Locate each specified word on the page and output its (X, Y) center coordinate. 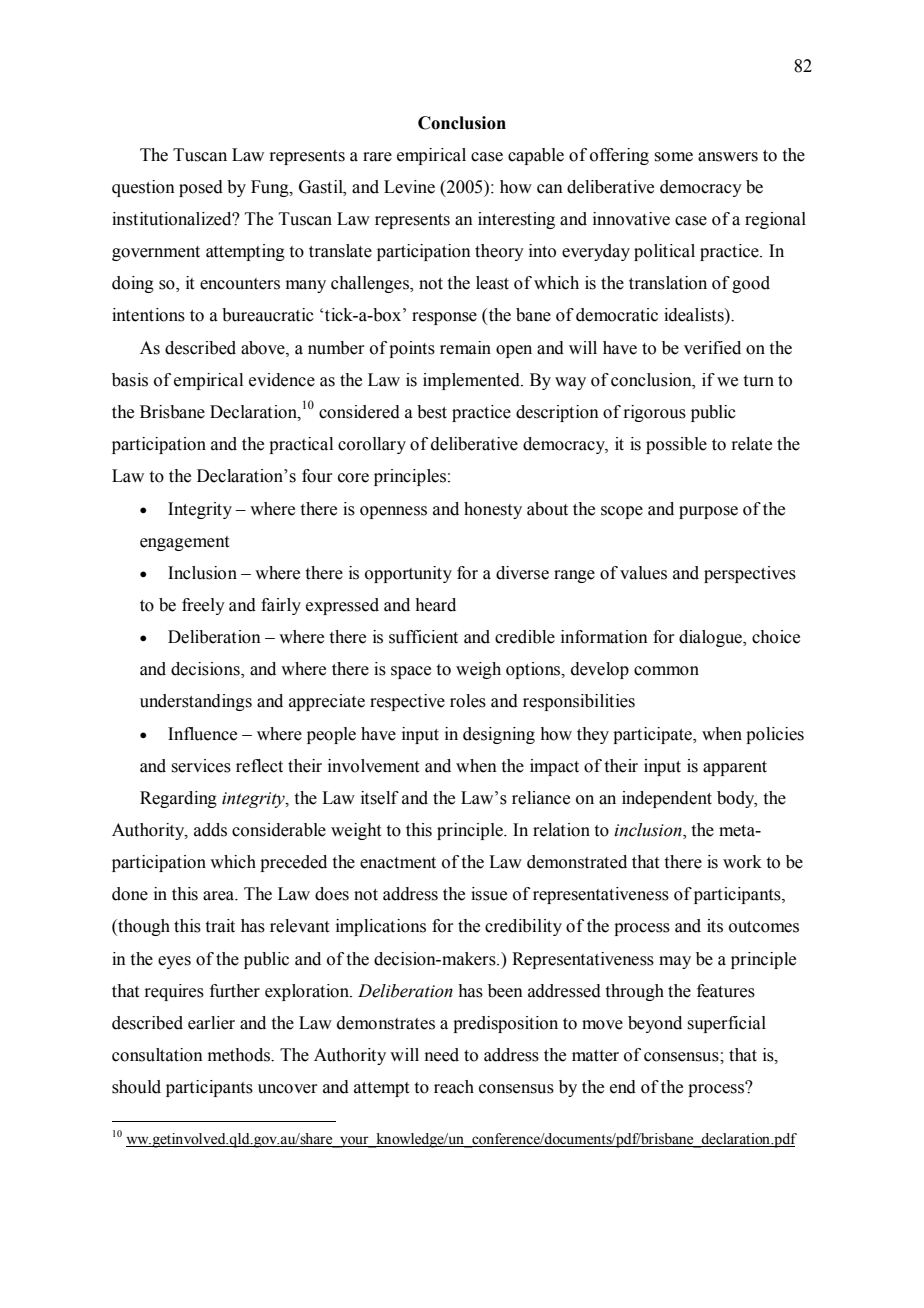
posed (201, 188)
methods (240, 1055)
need (442, 1055)
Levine (409, 187)
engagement (184, 543)
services (201, 766)
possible (676, 445)
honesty (493, 510)
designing (499, 735)
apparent (735, 768)
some (673, 157)
